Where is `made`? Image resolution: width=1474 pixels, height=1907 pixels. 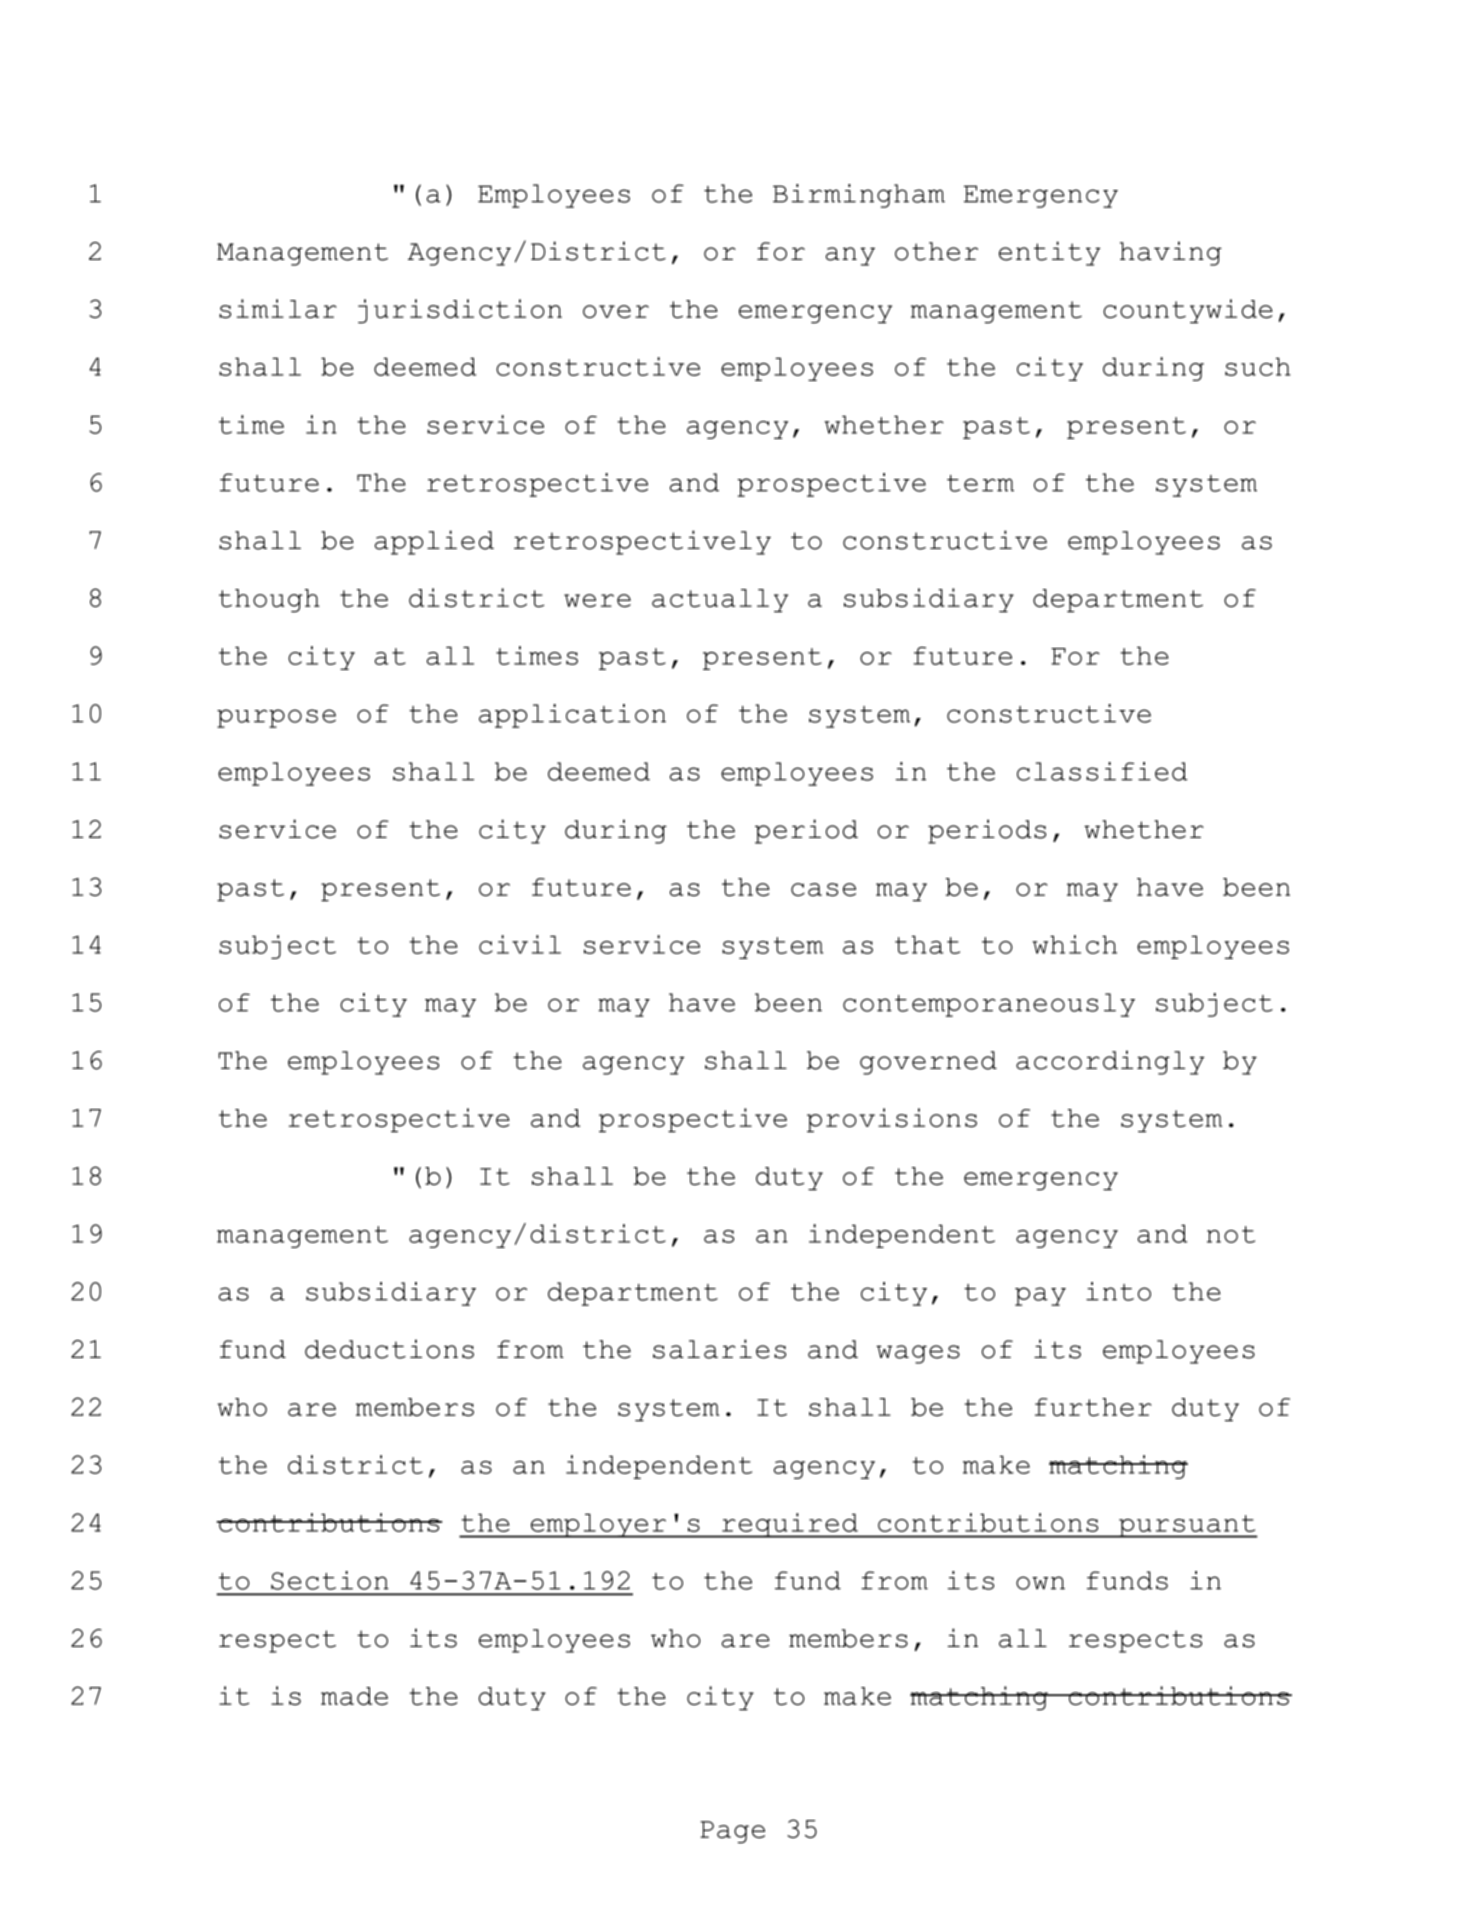
made is located at coordinates (354, 1696).
